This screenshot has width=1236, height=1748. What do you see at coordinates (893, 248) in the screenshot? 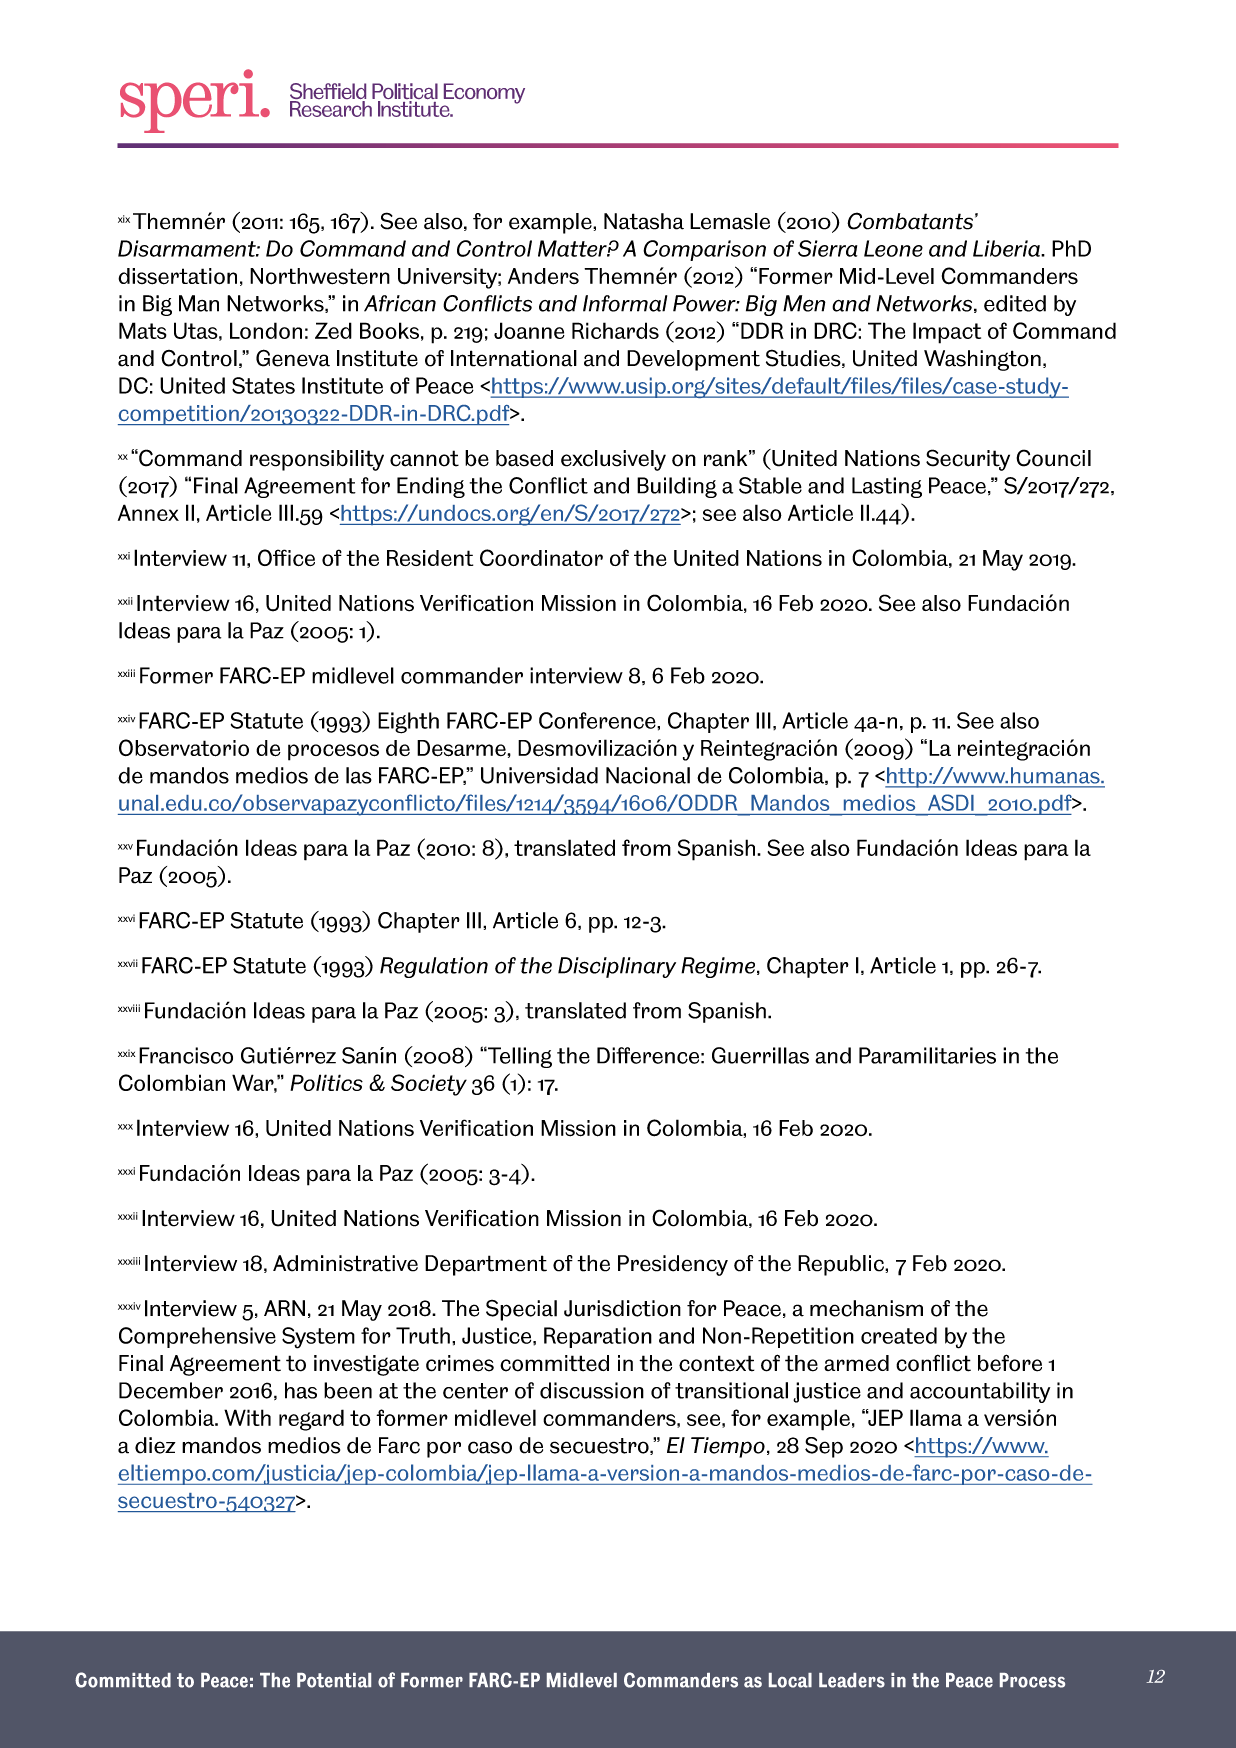
I see `Leone` at bounding box center [893, 248].
